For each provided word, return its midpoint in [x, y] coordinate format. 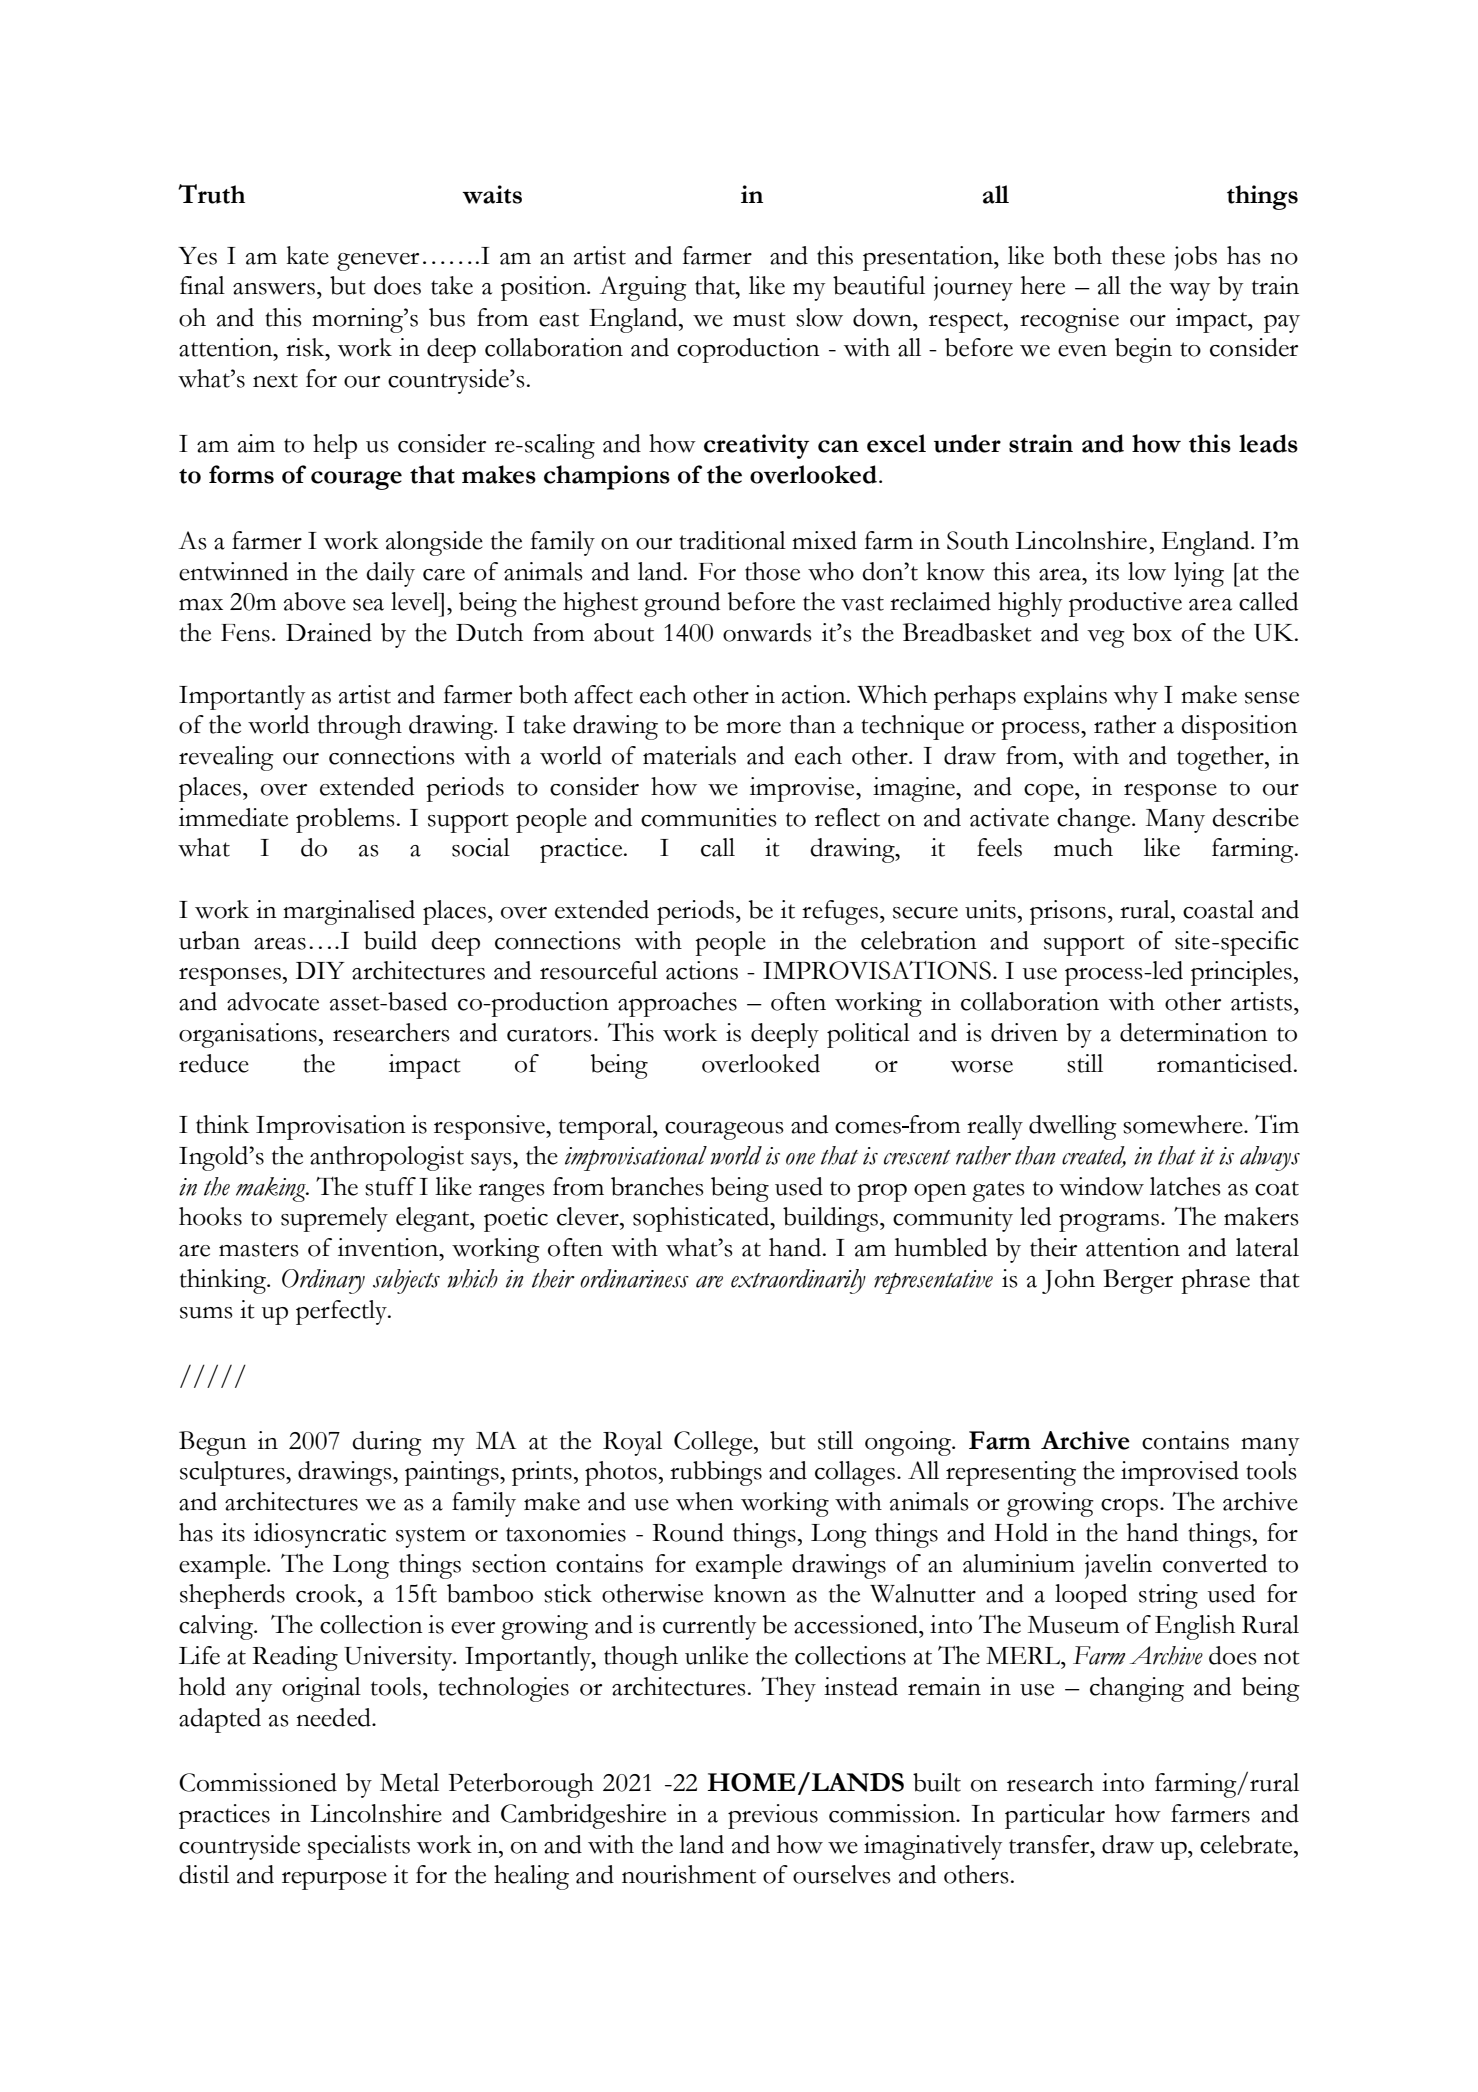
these [1138, 255]
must [759, 319]
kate [308, 255]
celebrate [1247, 1844]
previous [773, 1816]
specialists [359, 1847]
